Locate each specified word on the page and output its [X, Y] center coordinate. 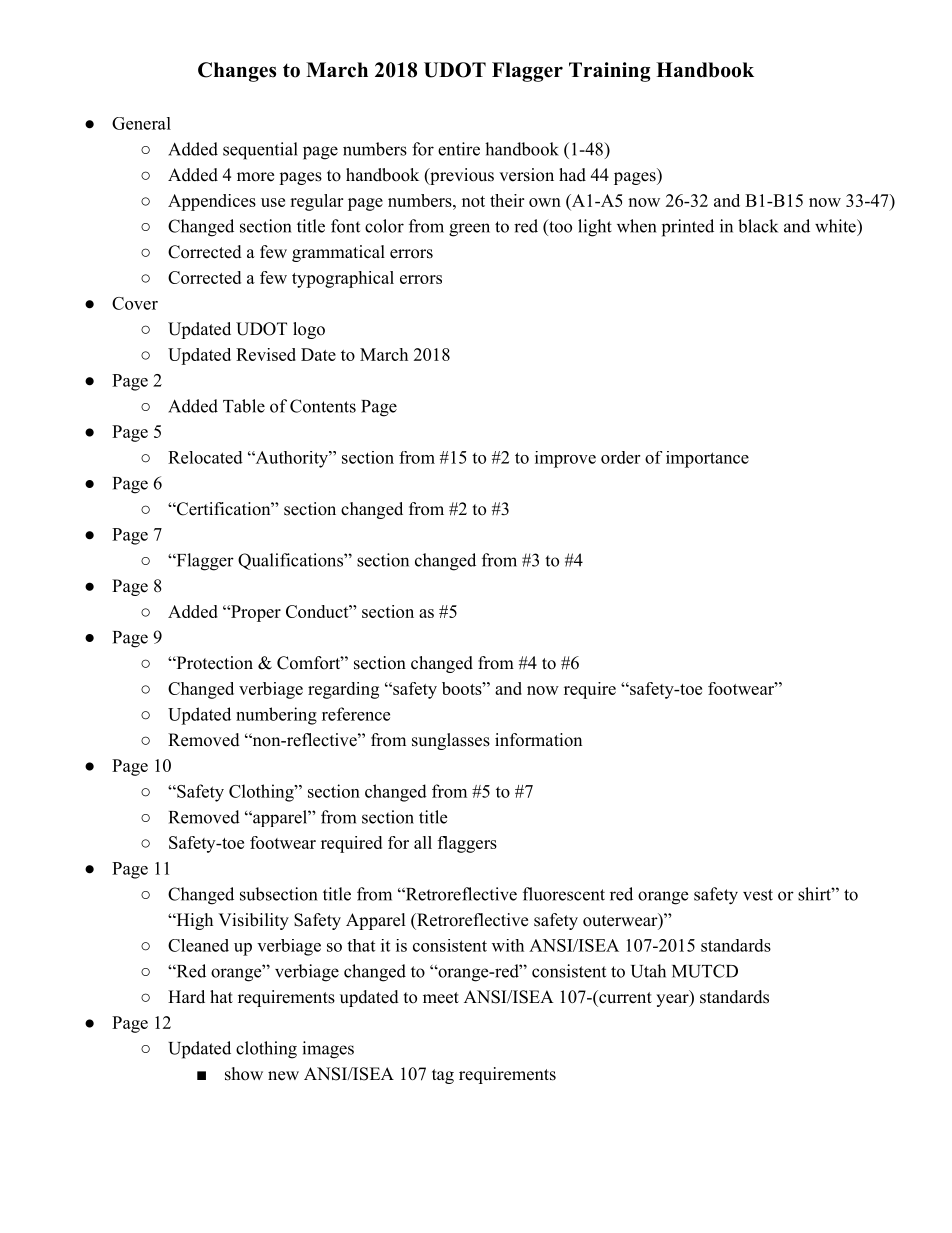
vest [758, 895]
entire [459, 149]
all [423, 842]
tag [443, 1076]
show [244, 1074]
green [469, 230]
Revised [266, 354]
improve [565, 459]
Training [610, 72]
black [758, 226]
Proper [255, 613]
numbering [276, 716]
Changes [237, 72]
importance [707, 459]
